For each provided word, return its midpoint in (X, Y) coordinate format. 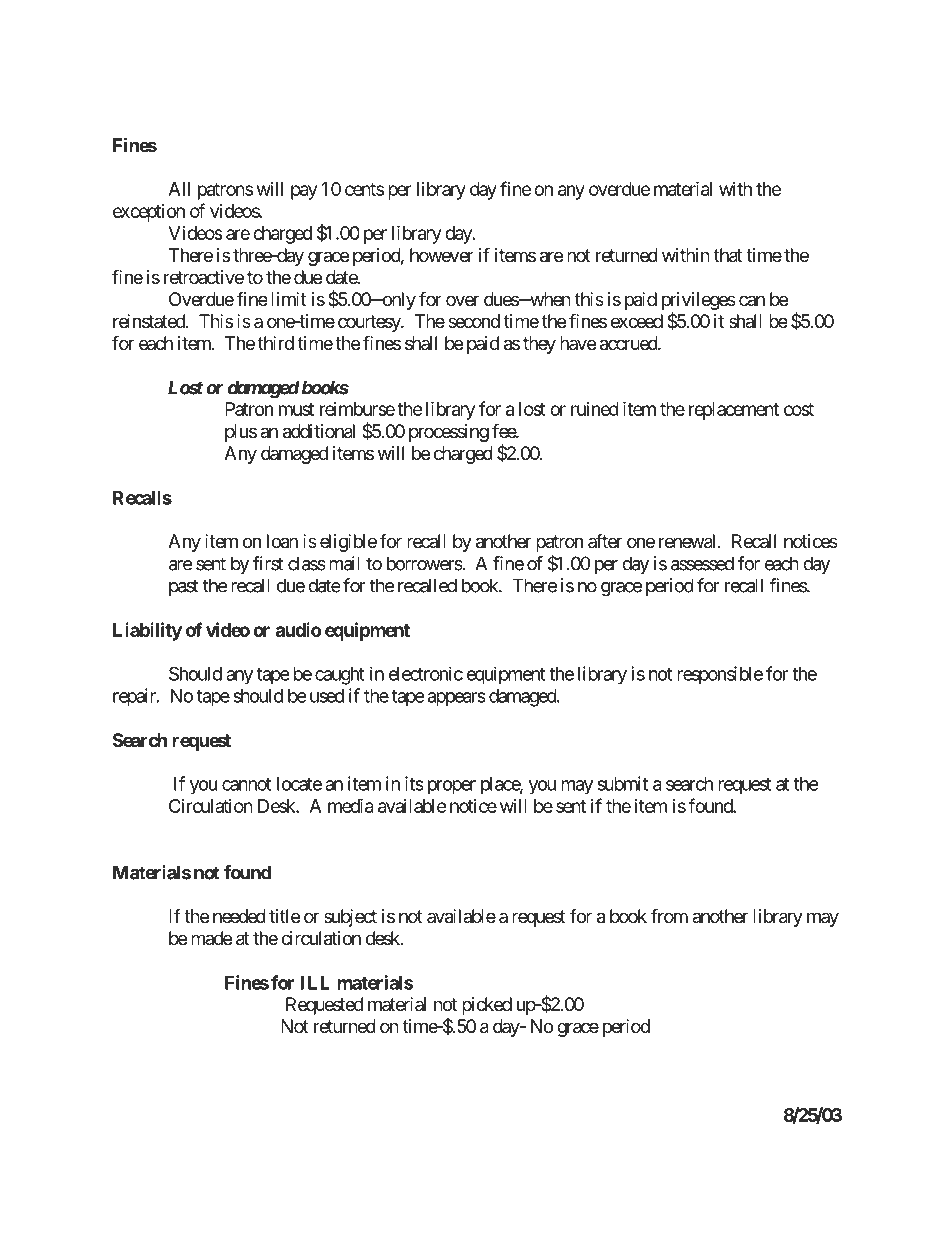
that (728, 255)
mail (344, 563)
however (442, 255)
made (211, 938)
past (184, 587)
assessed (702, 563)
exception (149, 213)
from (669, 915)
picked (487, 1006)
